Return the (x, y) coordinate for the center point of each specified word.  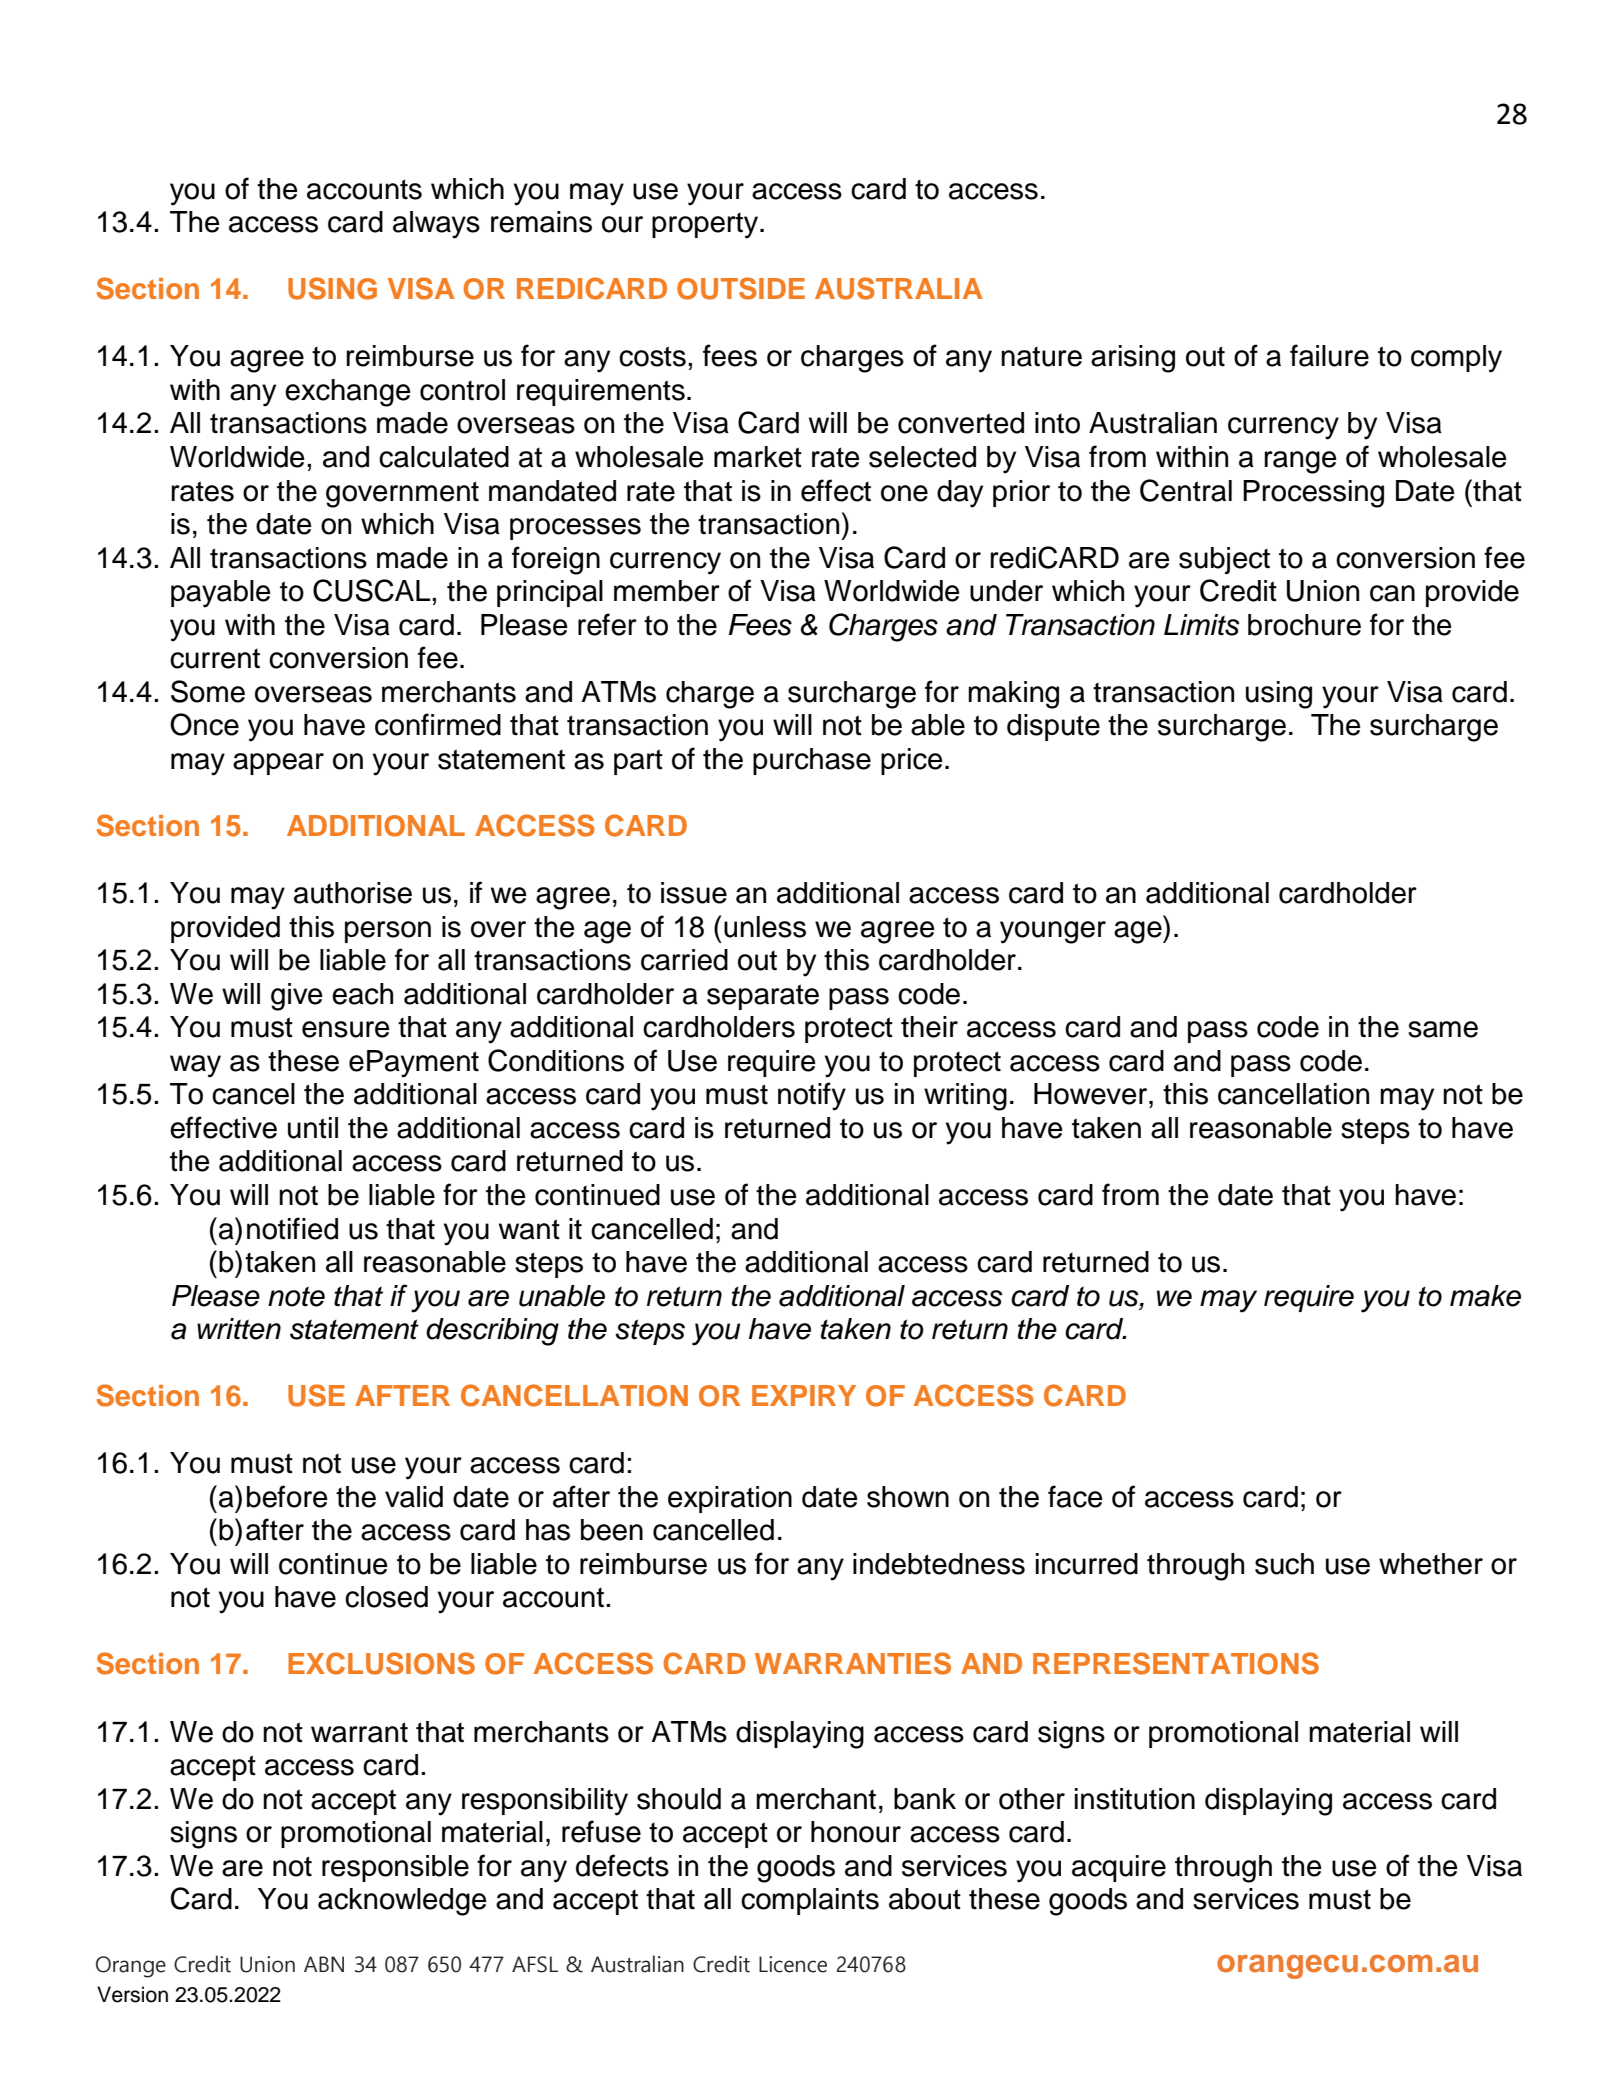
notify (812, 1096)
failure (1329, 355)
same (1443, 1029)
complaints (810, 1901)
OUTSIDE (741, 288)
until (313, 1128)
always (436, 225)
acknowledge (402, 1902)
